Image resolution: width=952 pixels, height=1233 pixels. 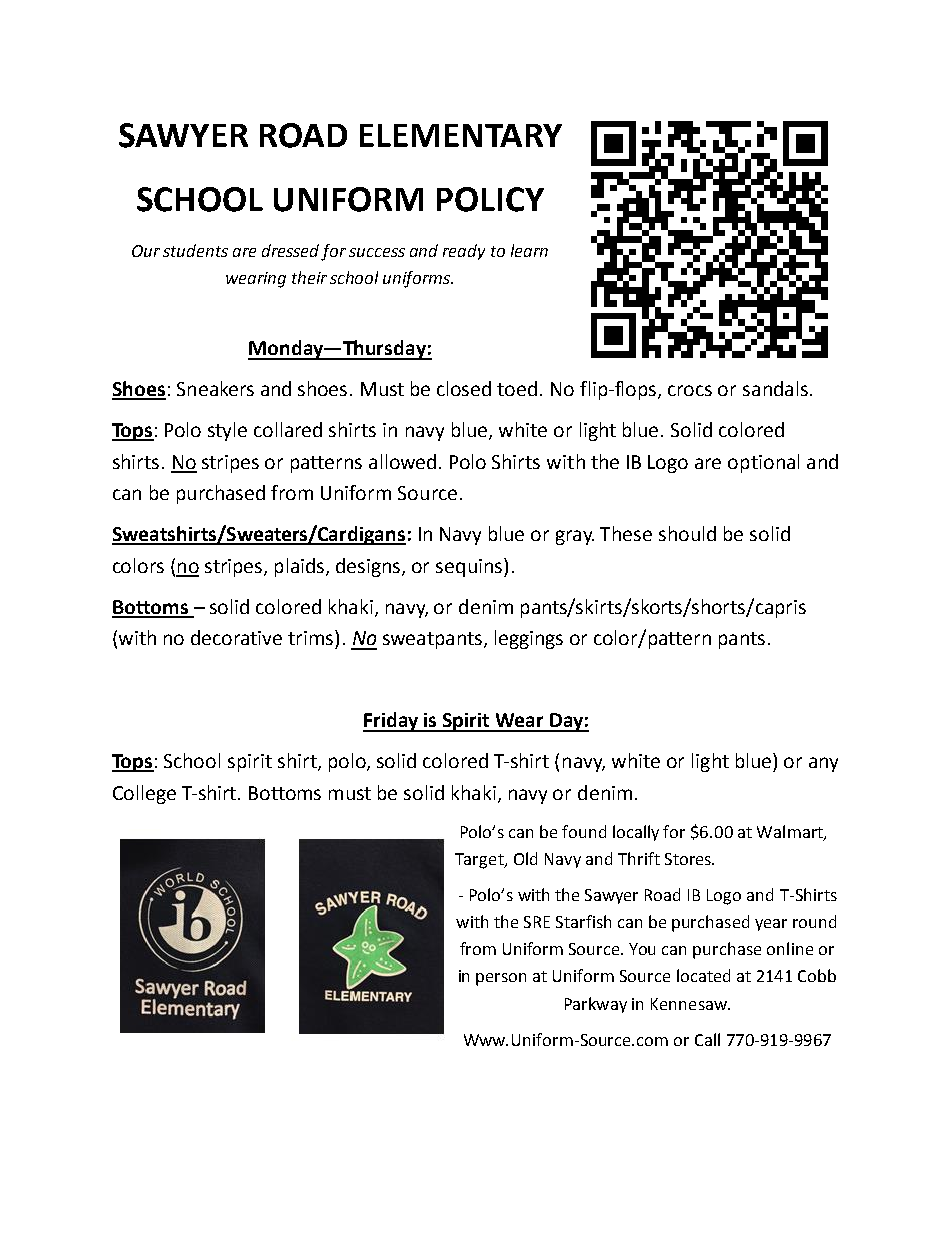 I want to click on crocs, so click(x=690, y=390).
